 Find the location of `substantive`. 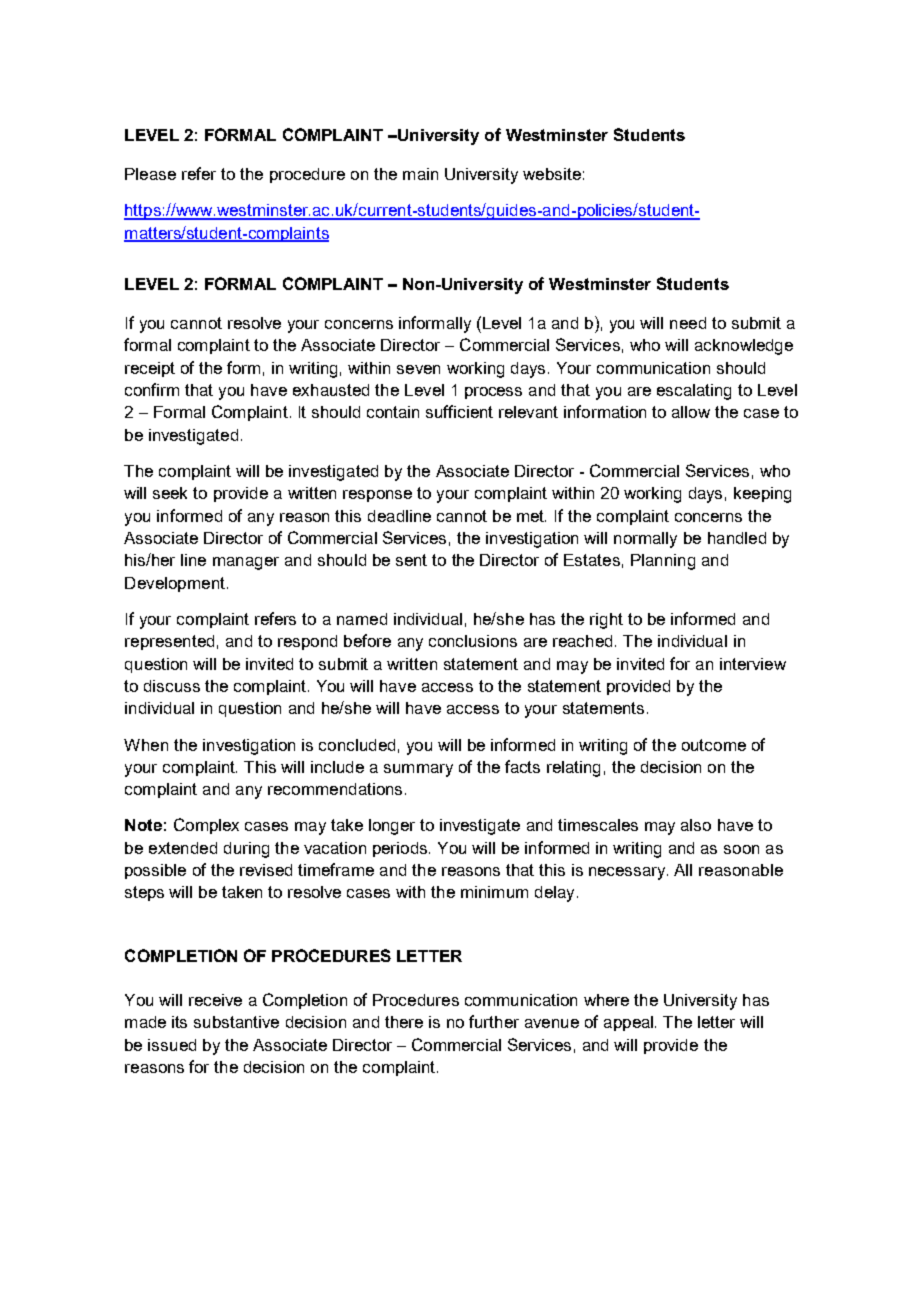

substantive is located at coordinates (236, 1022).
